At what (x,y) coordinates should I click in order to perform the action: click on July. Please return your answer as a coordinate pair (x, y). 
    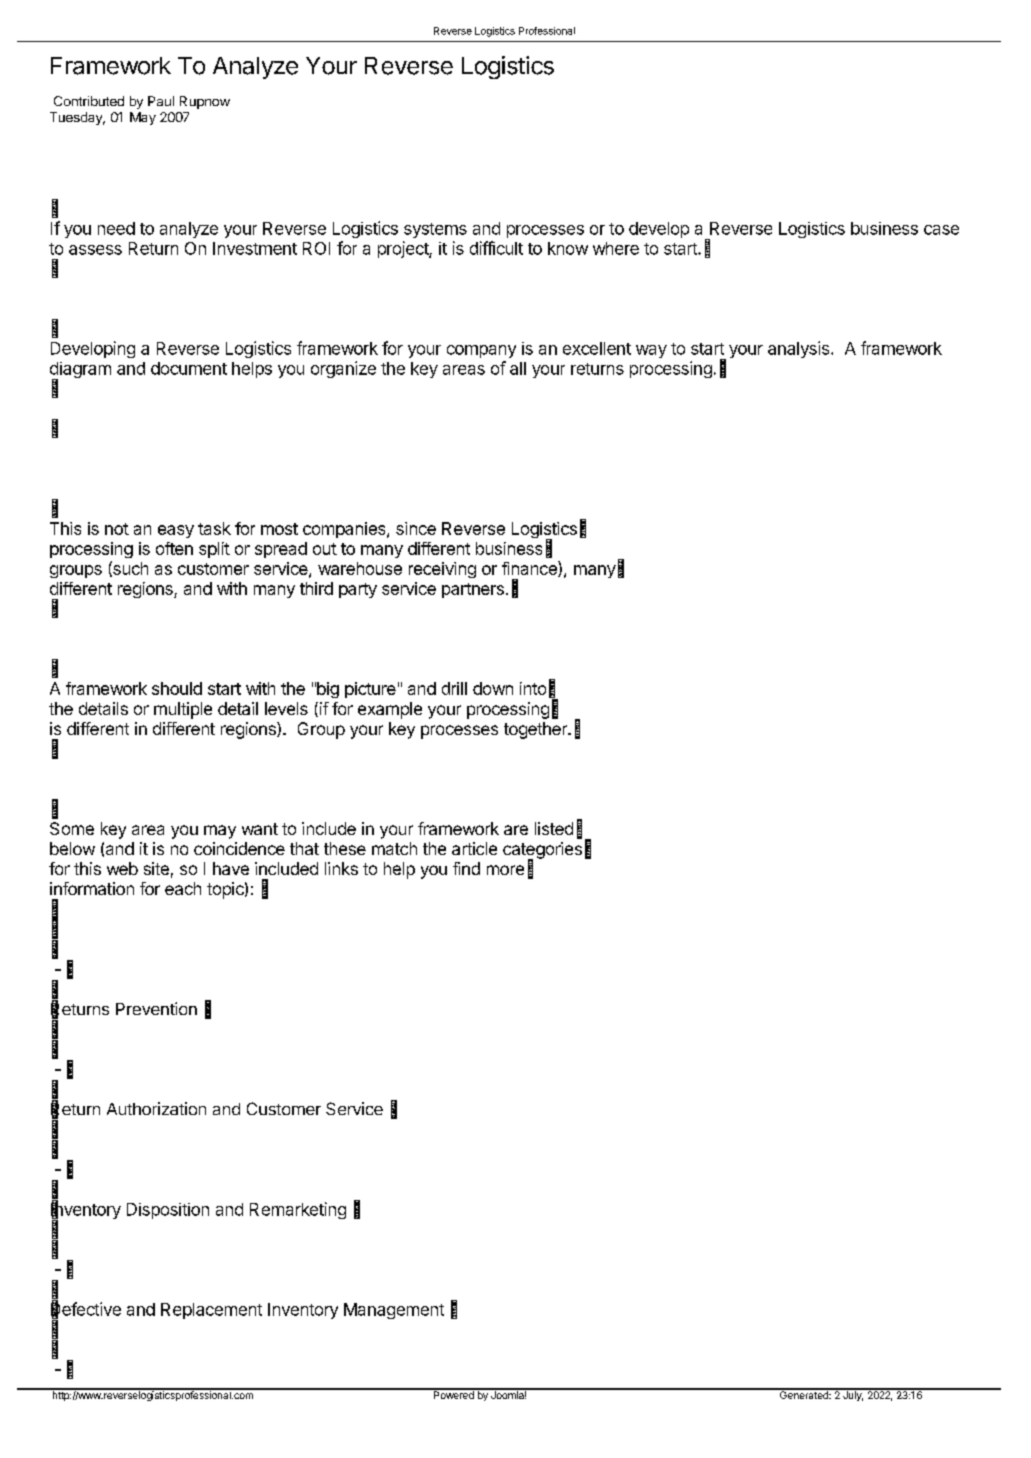
    Looking at the image, I should click on (852, 1395).
